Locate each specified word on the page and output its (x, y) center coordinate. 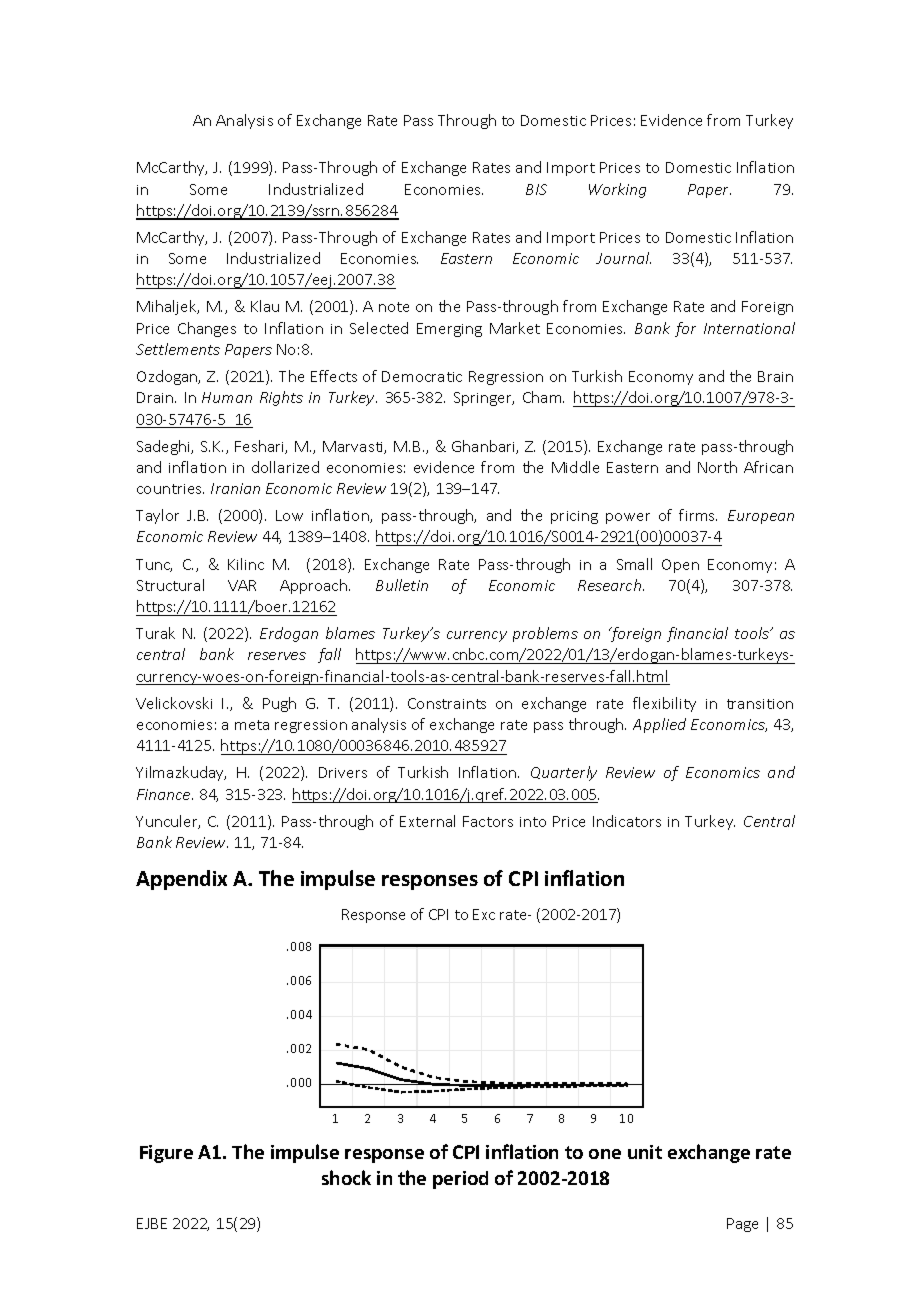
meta (252, 725)
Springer (484, 399)
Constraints (447, 703)
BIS (536, 189)
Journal (623, 258)
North (717, 467)
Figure (166, 1154)
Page (742, 1225)
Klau (265, 306)
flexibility (664, 704)
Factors (488, 821)
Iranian (235, 488)
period (460, 1180)
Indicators (627, 821)
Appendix (181, 880)
